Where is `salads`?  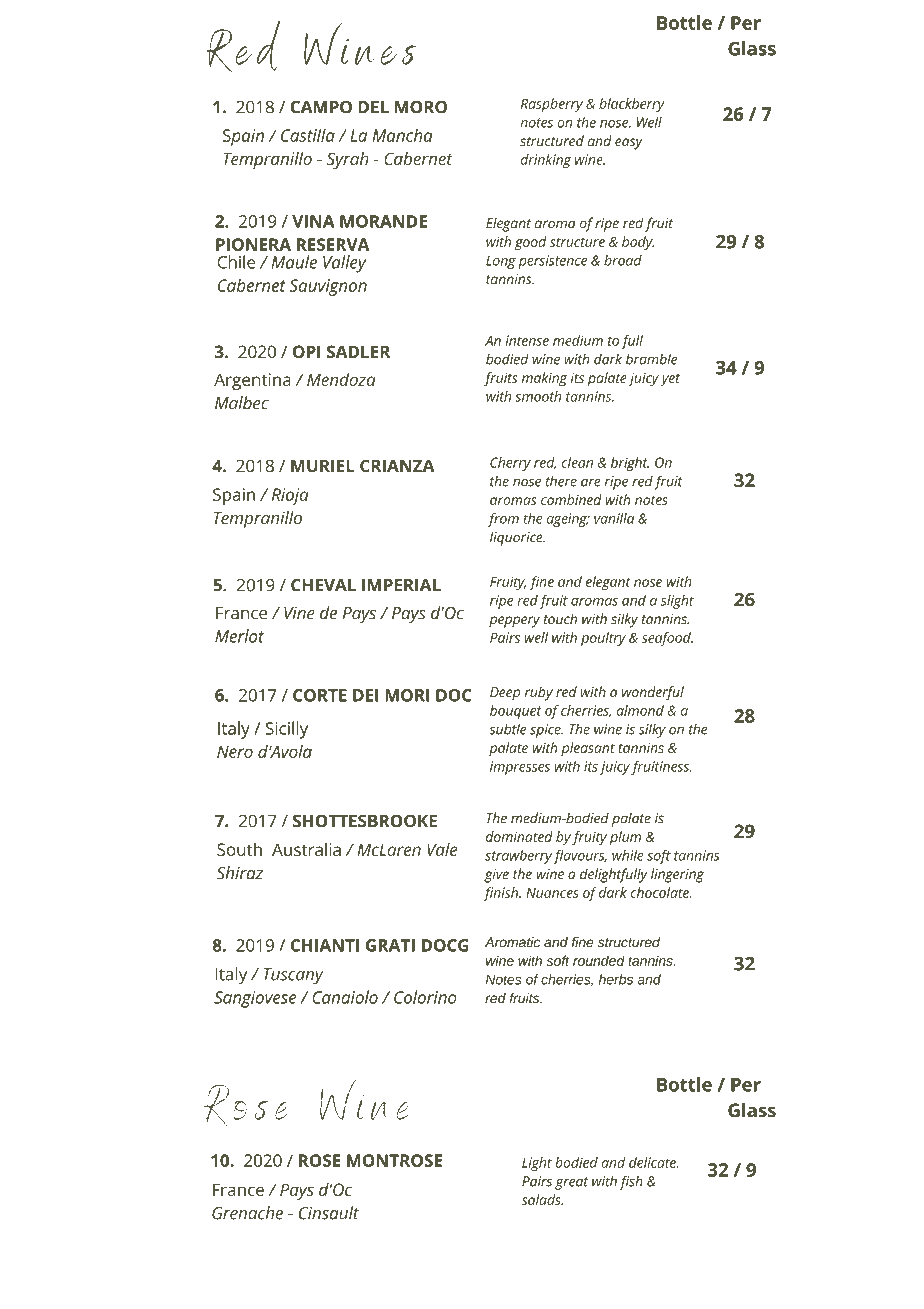
salads is located at coordinates (542, 1199).
